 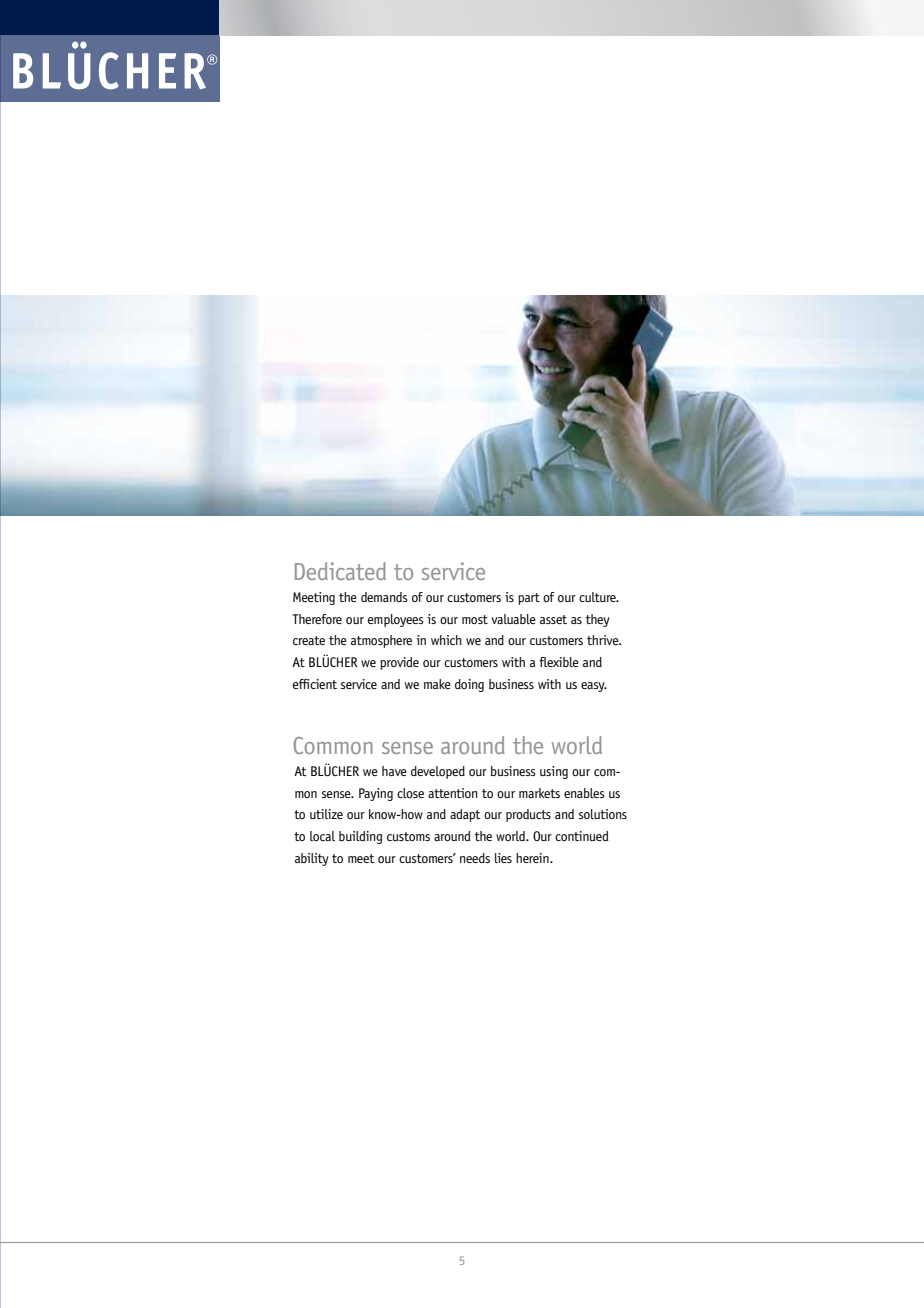 I want to click on flexible, so click(x=559, y=662).
